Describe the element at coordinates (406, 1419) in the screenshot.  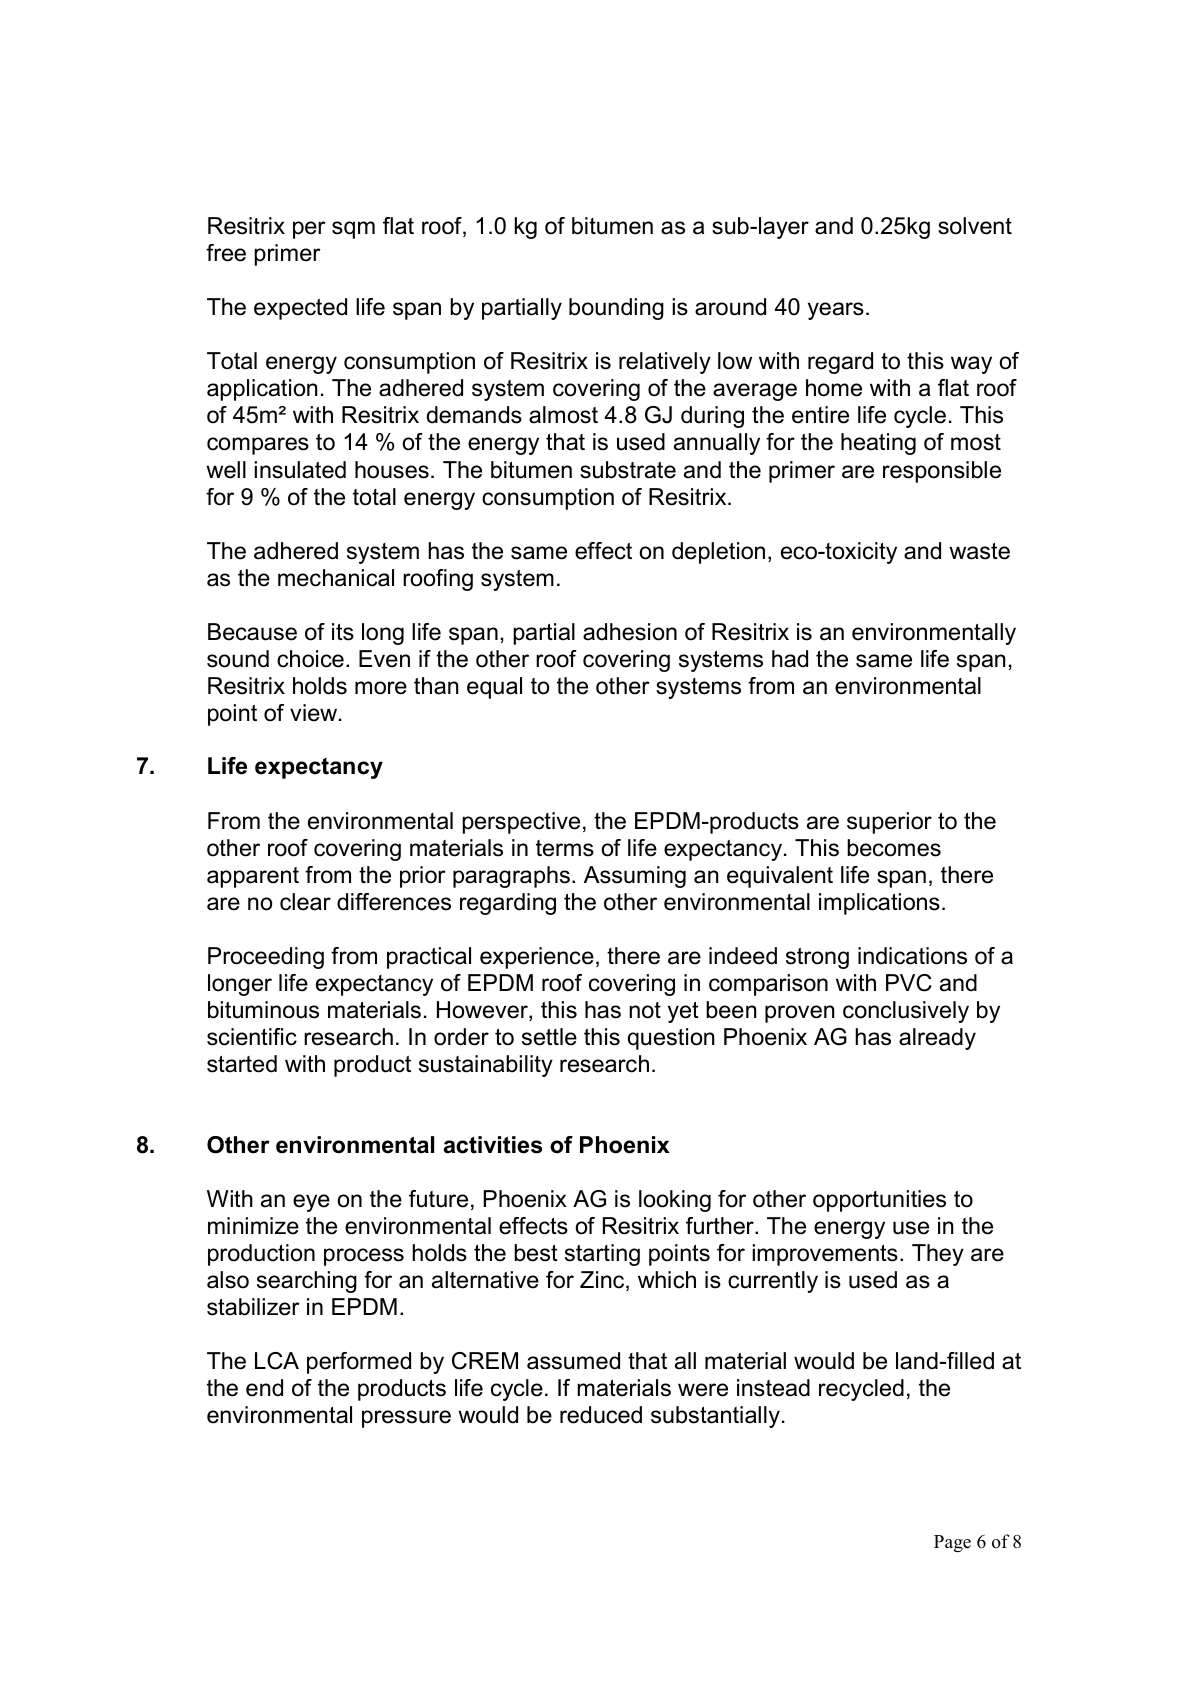
I see `pressure` at that location.
